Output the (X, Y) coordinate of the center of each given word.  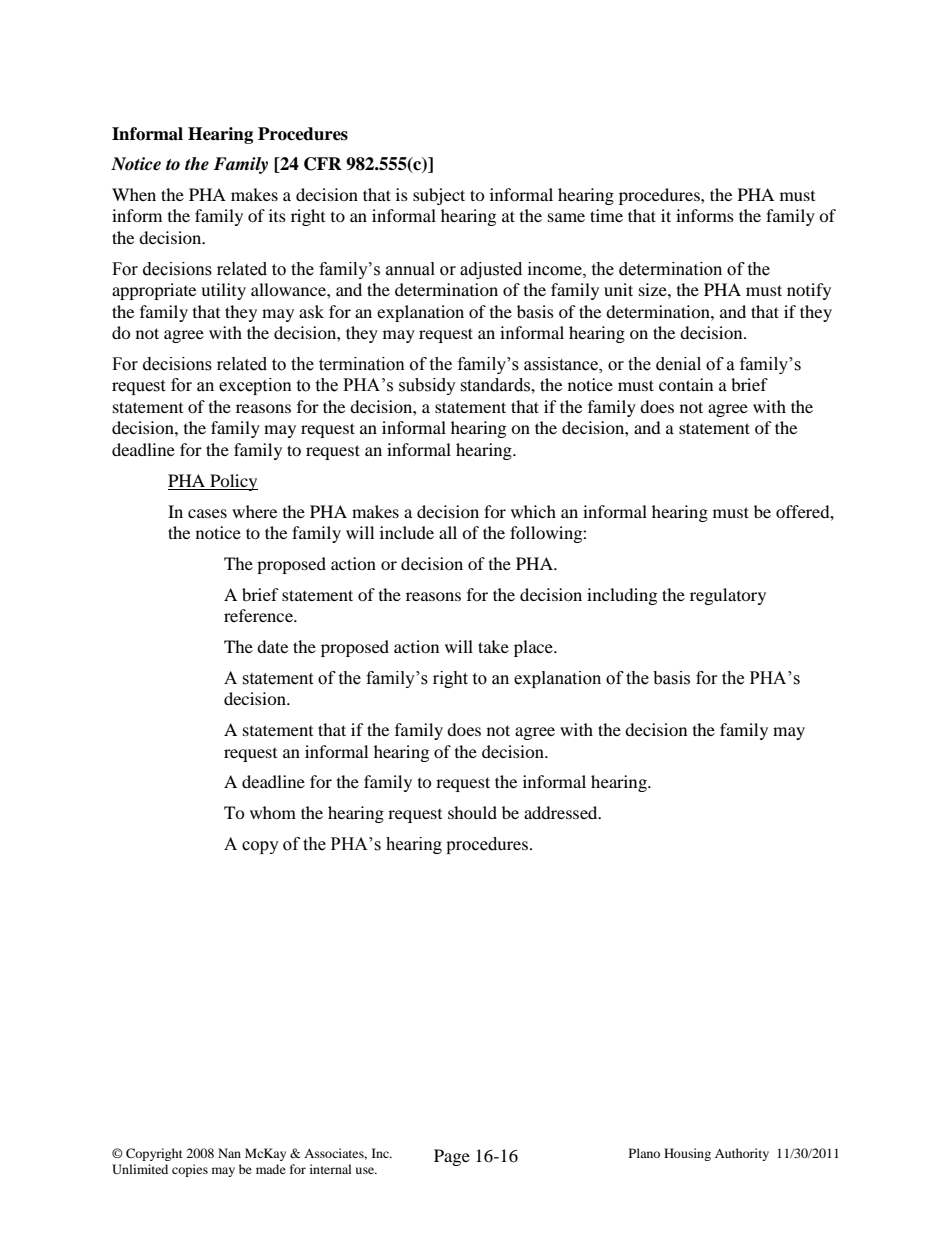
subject (439, 196)
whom (273, 812)
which (533, 511)
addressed (562, 812)
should (472, 812)
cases (207, 513)
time (606, 215)
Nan (229, 1153)
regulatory (728, 596)
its (277, 215)
